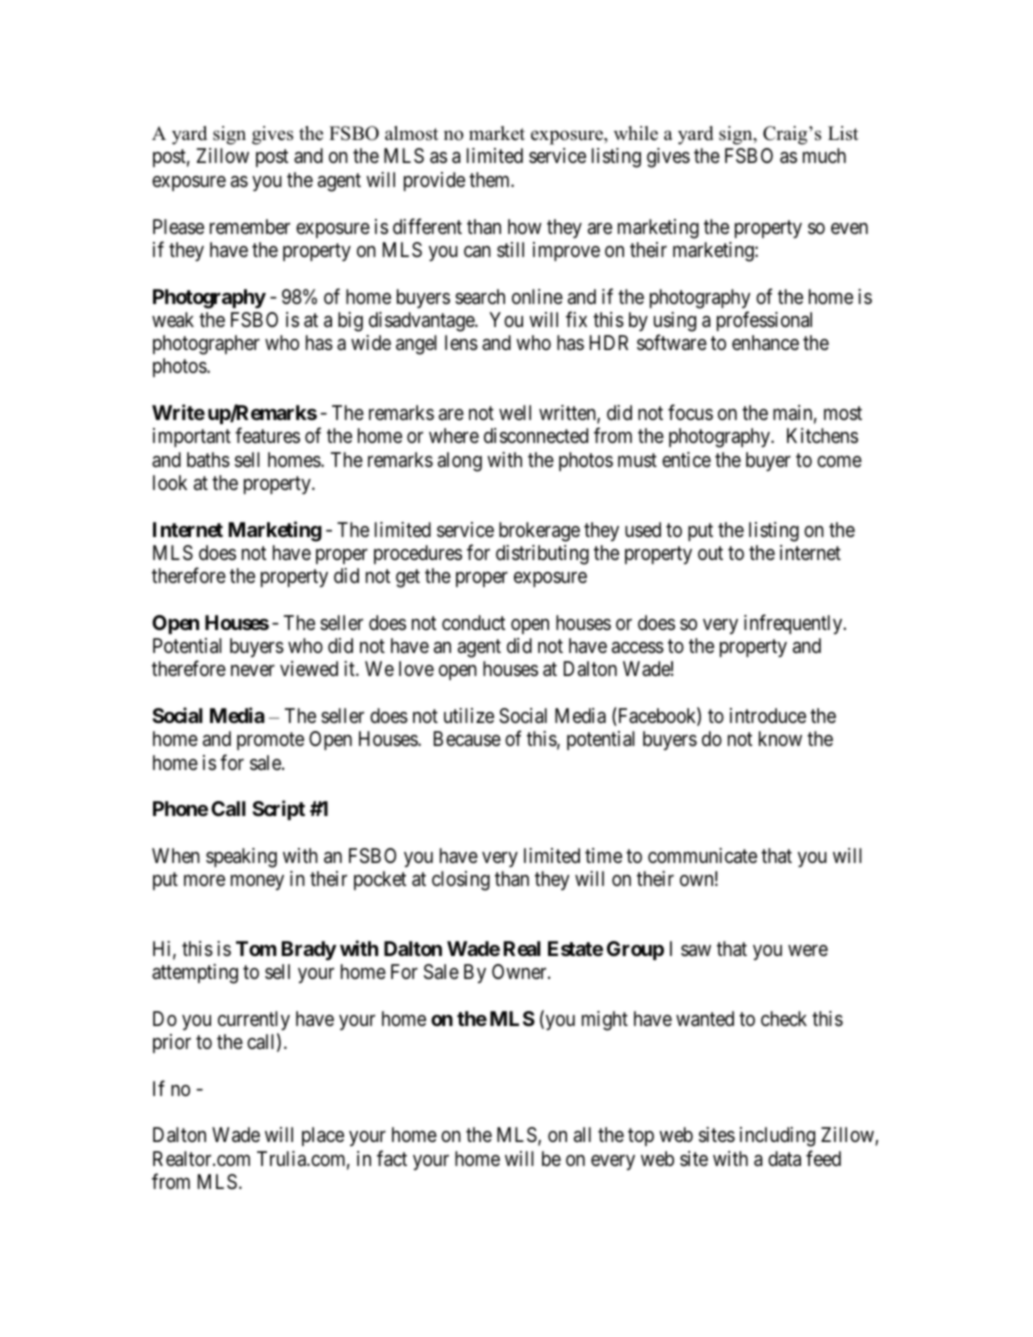 This image has height=1337, width=1033. I want to click on much, so click(824, 155).
